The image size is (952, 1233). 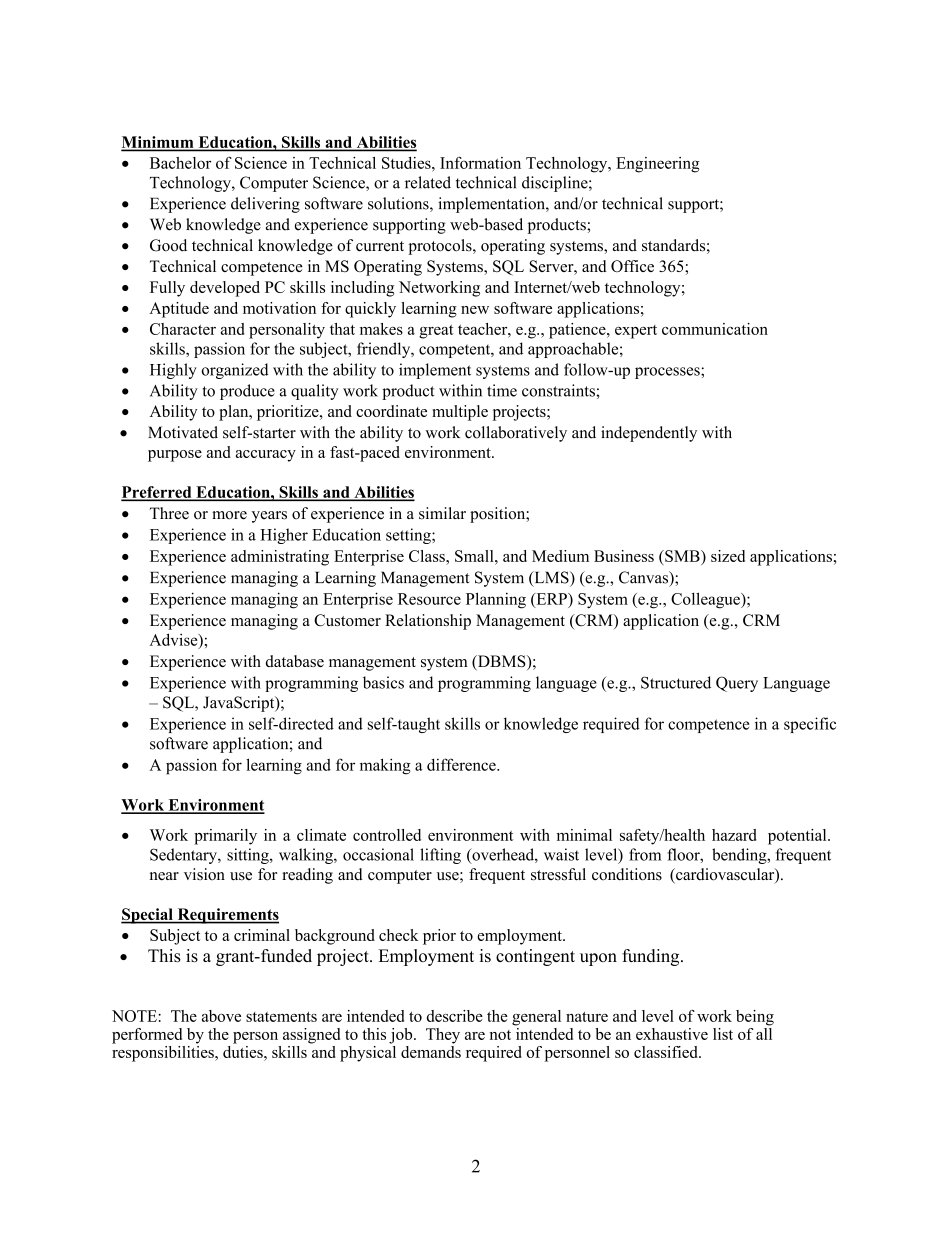 I want to click on purpose, so click(x=175, y=456).
